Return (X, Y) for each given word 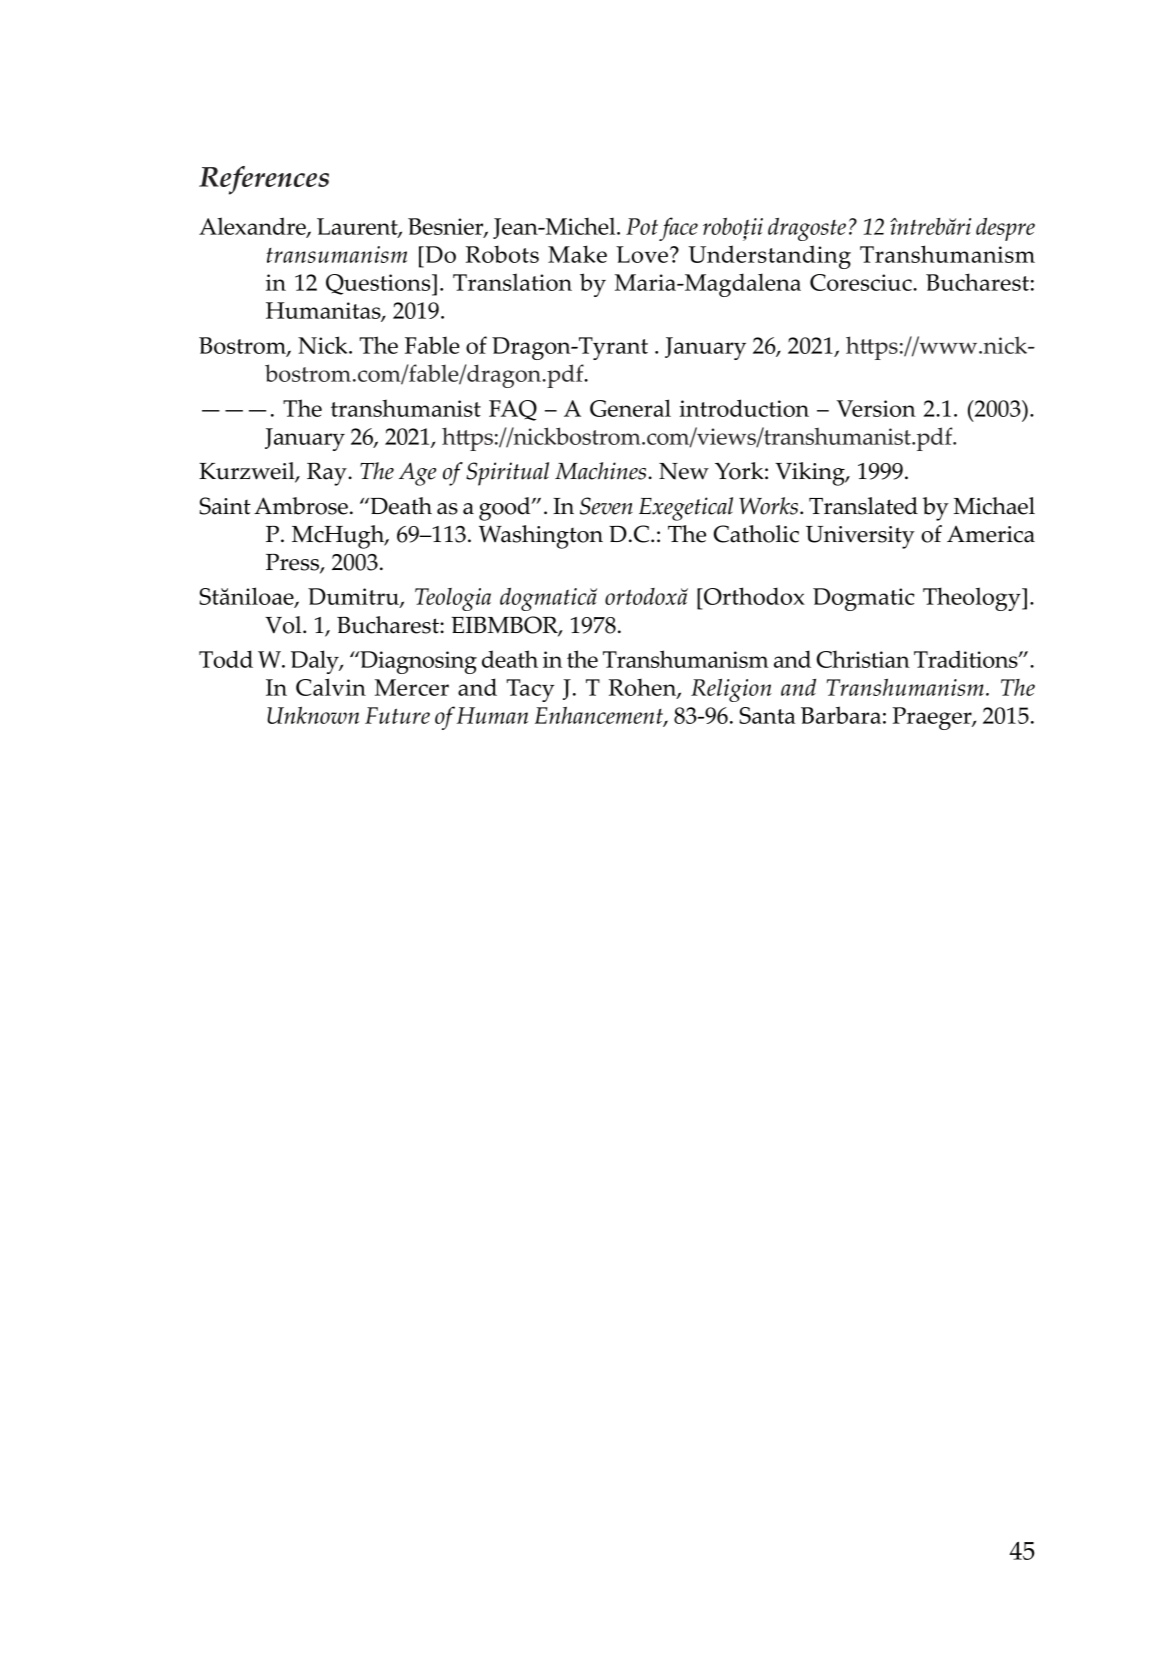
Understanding (769, 257)
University (860, 537)
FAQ (513, 410)
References (264, 180)
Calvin (331, 687)
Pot (642, 226)
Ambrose (301, 506)
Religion (731, 690)
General (630, 408)
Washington (541, 537)
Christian (863, 659)
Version (876, 408)
